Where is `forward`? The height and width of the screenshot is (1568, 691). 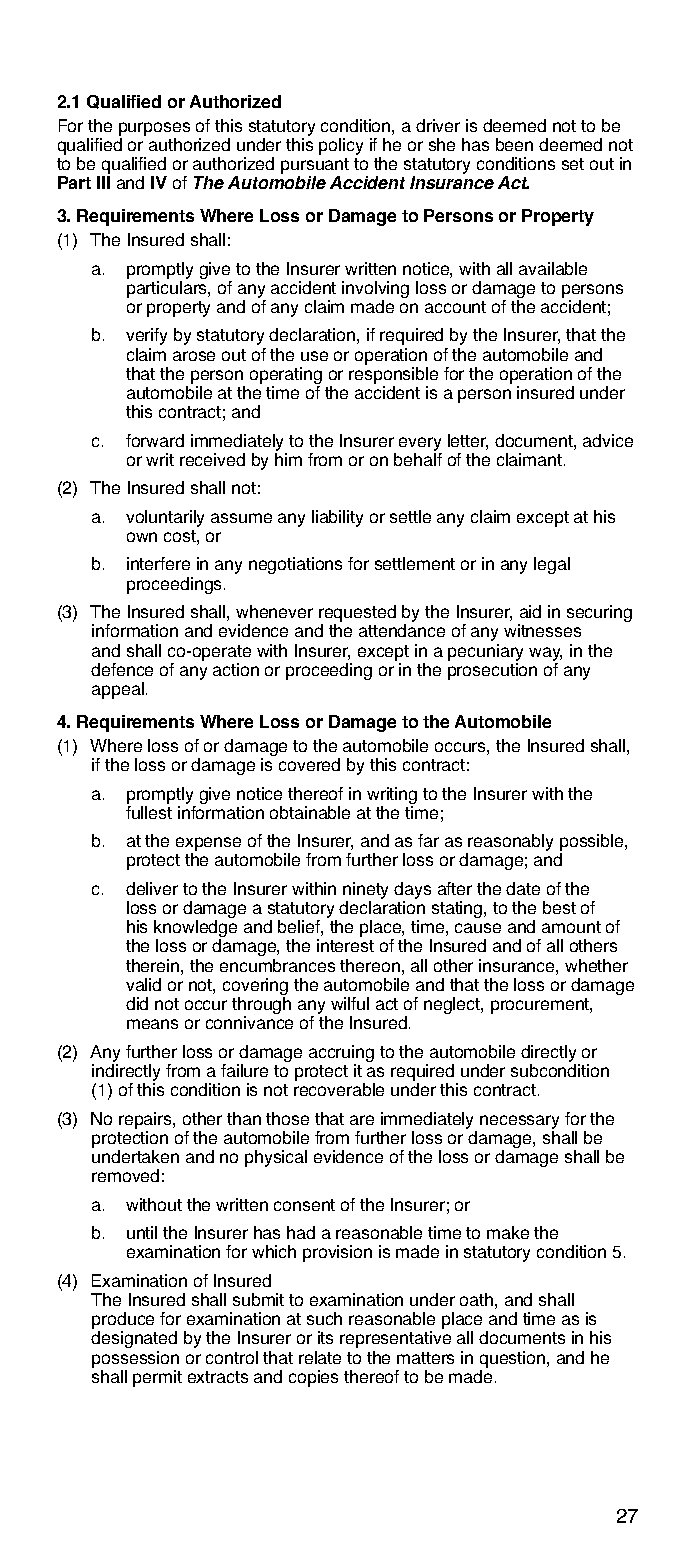
forward is located at coordinates (155, 440).
